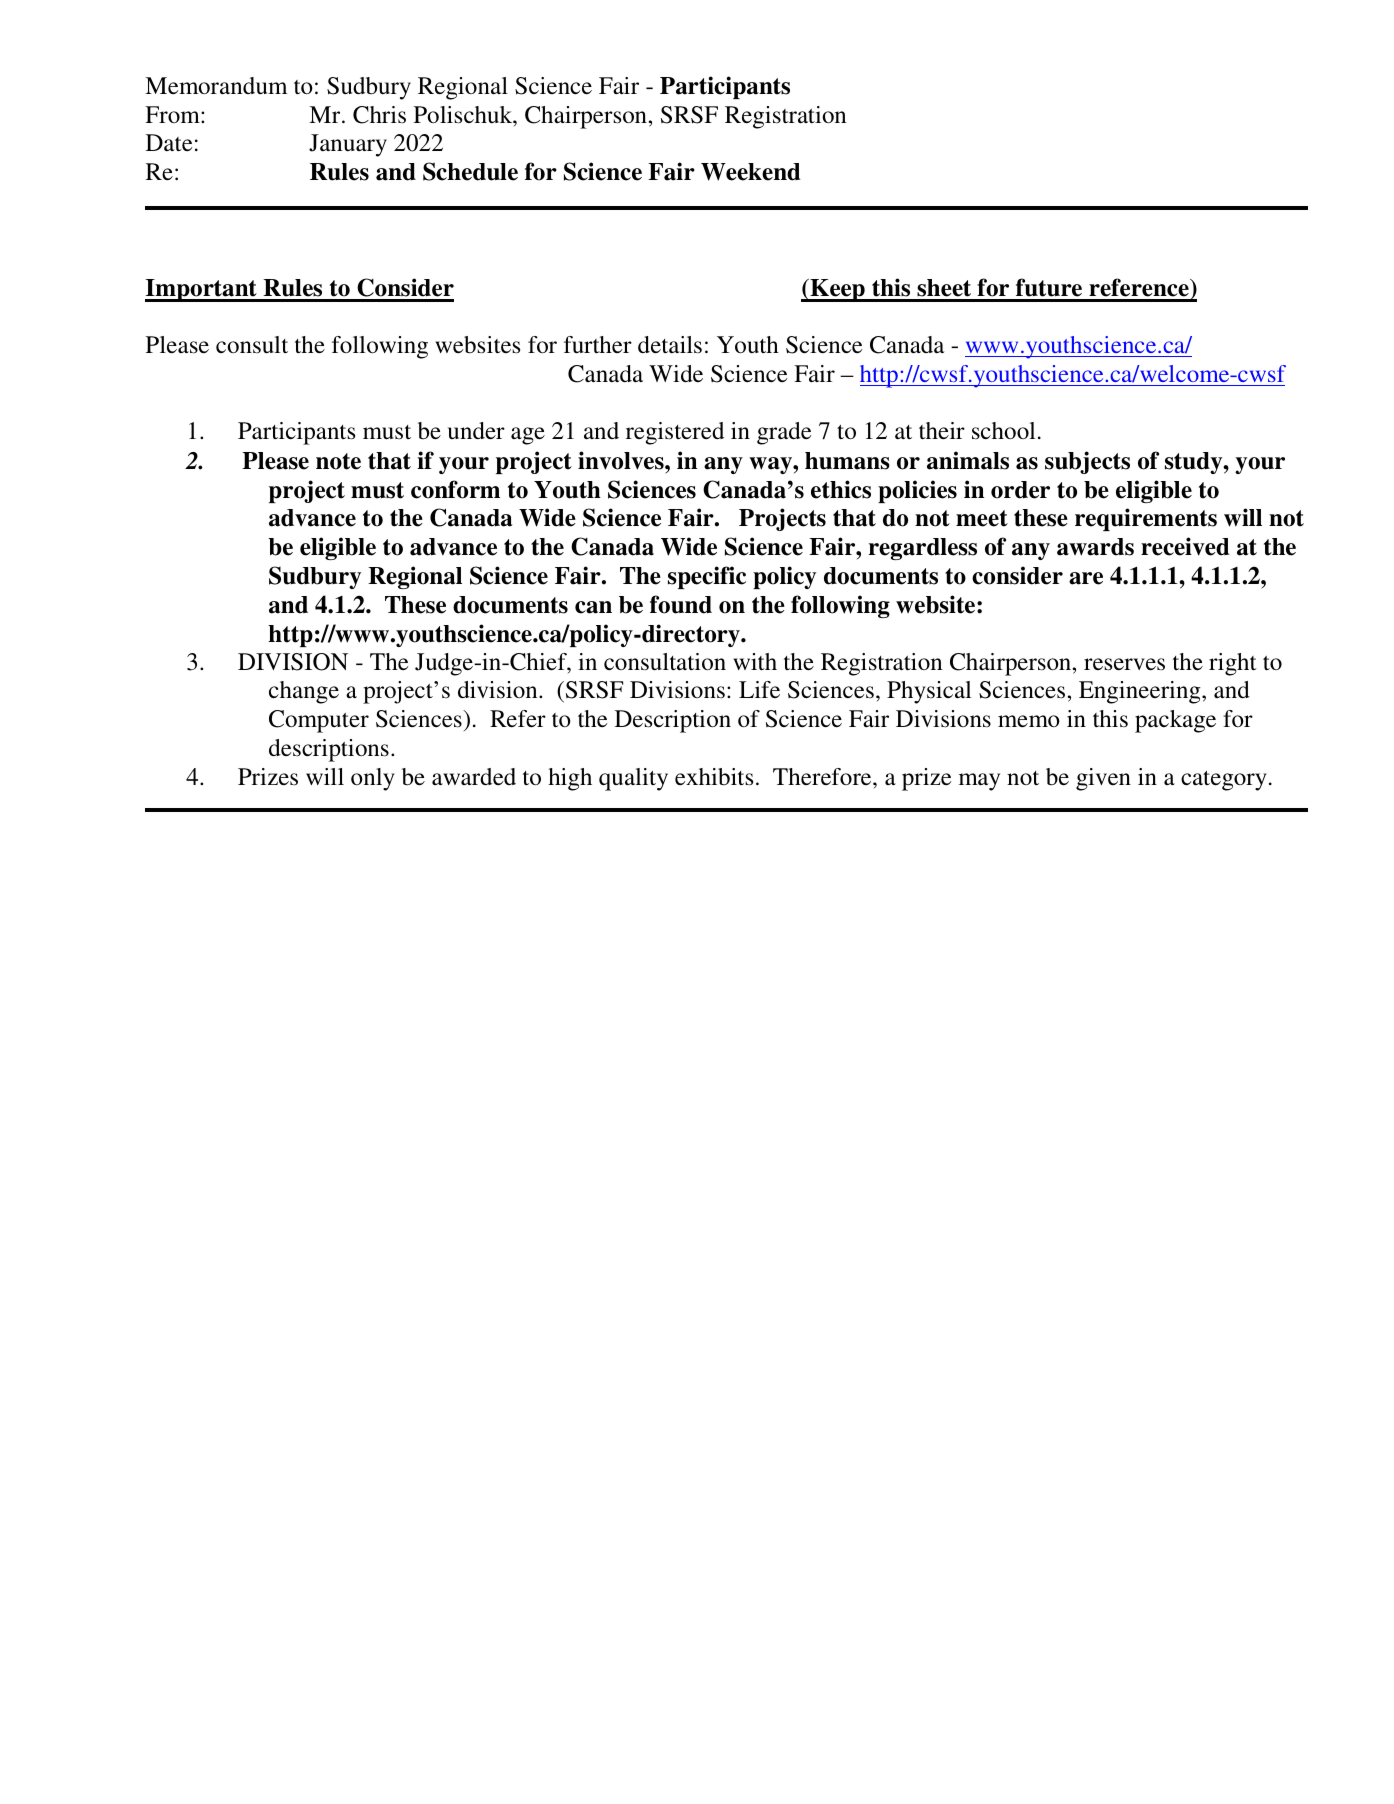  I want to click on given, so click(1103, 779).
